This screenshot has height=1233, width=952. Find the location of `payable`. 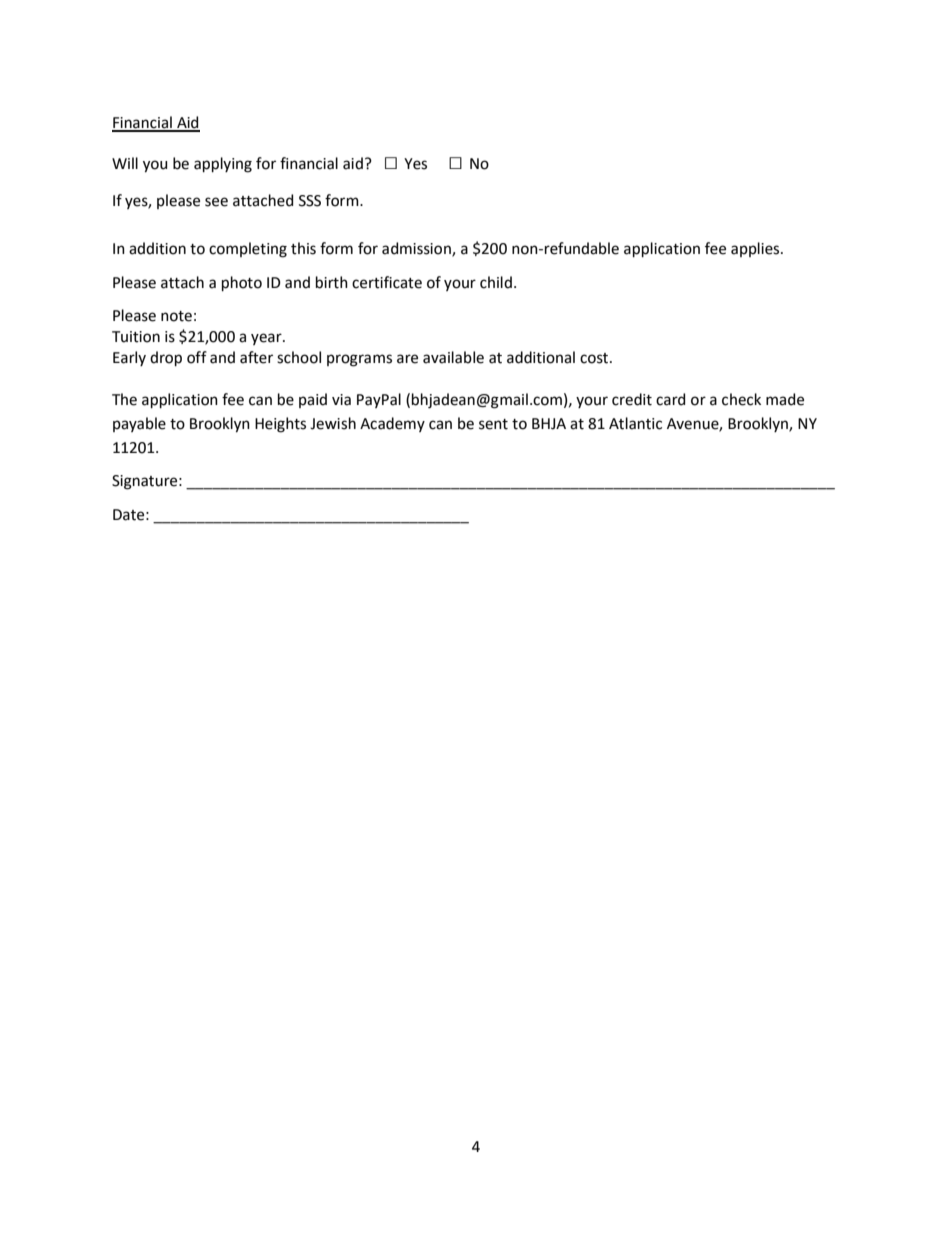

payable is located at coordinates (139, 424).
